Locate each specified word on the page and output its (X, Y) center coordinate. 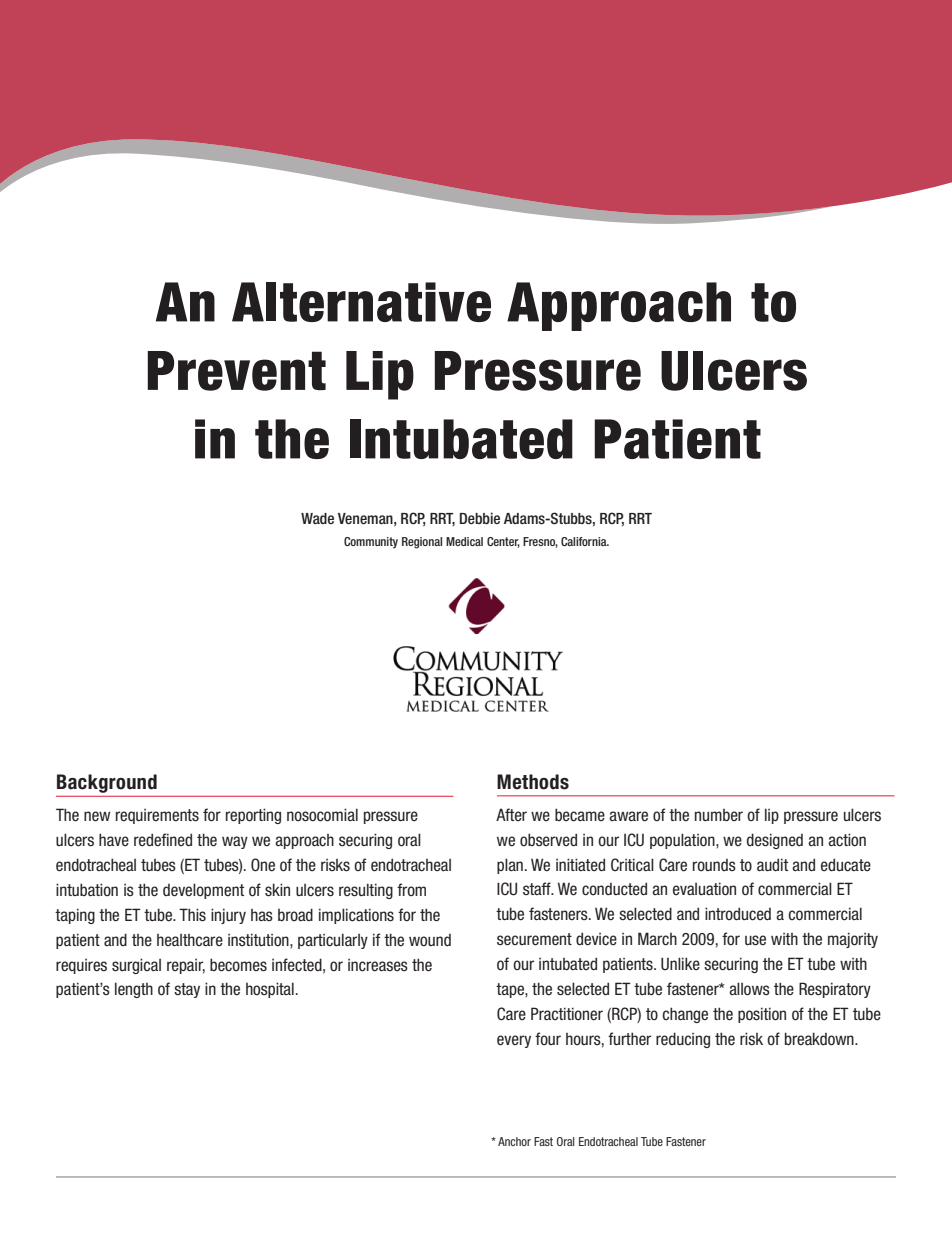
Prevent (236, 371)
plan (510, 866)
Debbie (480, 518)
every (514, 1041)
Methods (533, 782)
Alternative (361, 302)
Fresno (540, 542)
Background (107, 783)
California (585, 541)
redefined (163, 840)
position (762, 1015)
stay (187, 990)
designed (775, 841)
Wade (317, 518)
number (719, 815)
